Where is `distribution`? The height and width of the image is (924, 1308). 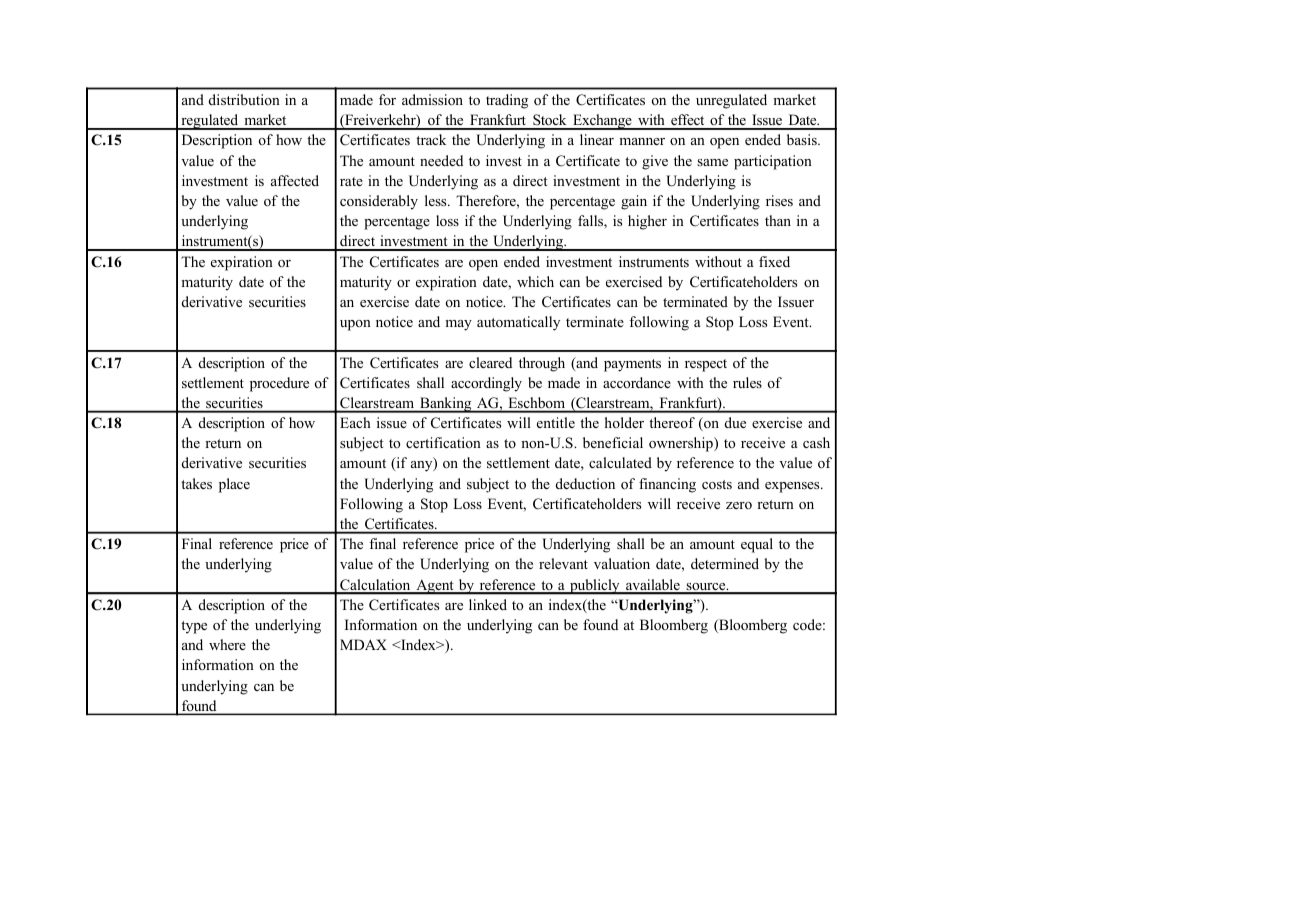 distribution is located at coordinates (244, 99).
